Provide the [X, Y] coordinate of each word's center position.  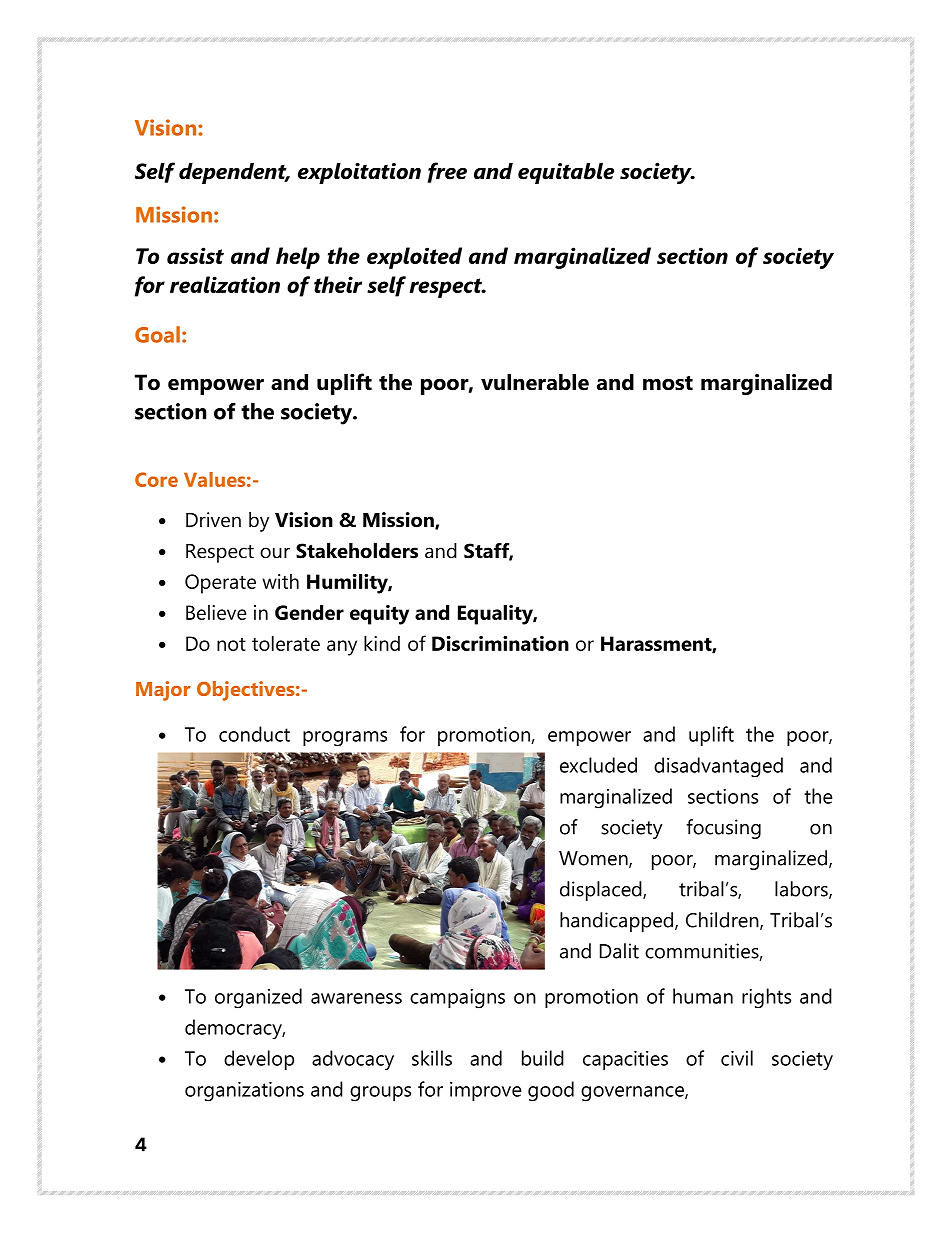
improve [485, 1091]
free [447, 172]
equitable [566, 173]
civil [737, 1058]
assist [195, 255]
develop [259, 1060]
